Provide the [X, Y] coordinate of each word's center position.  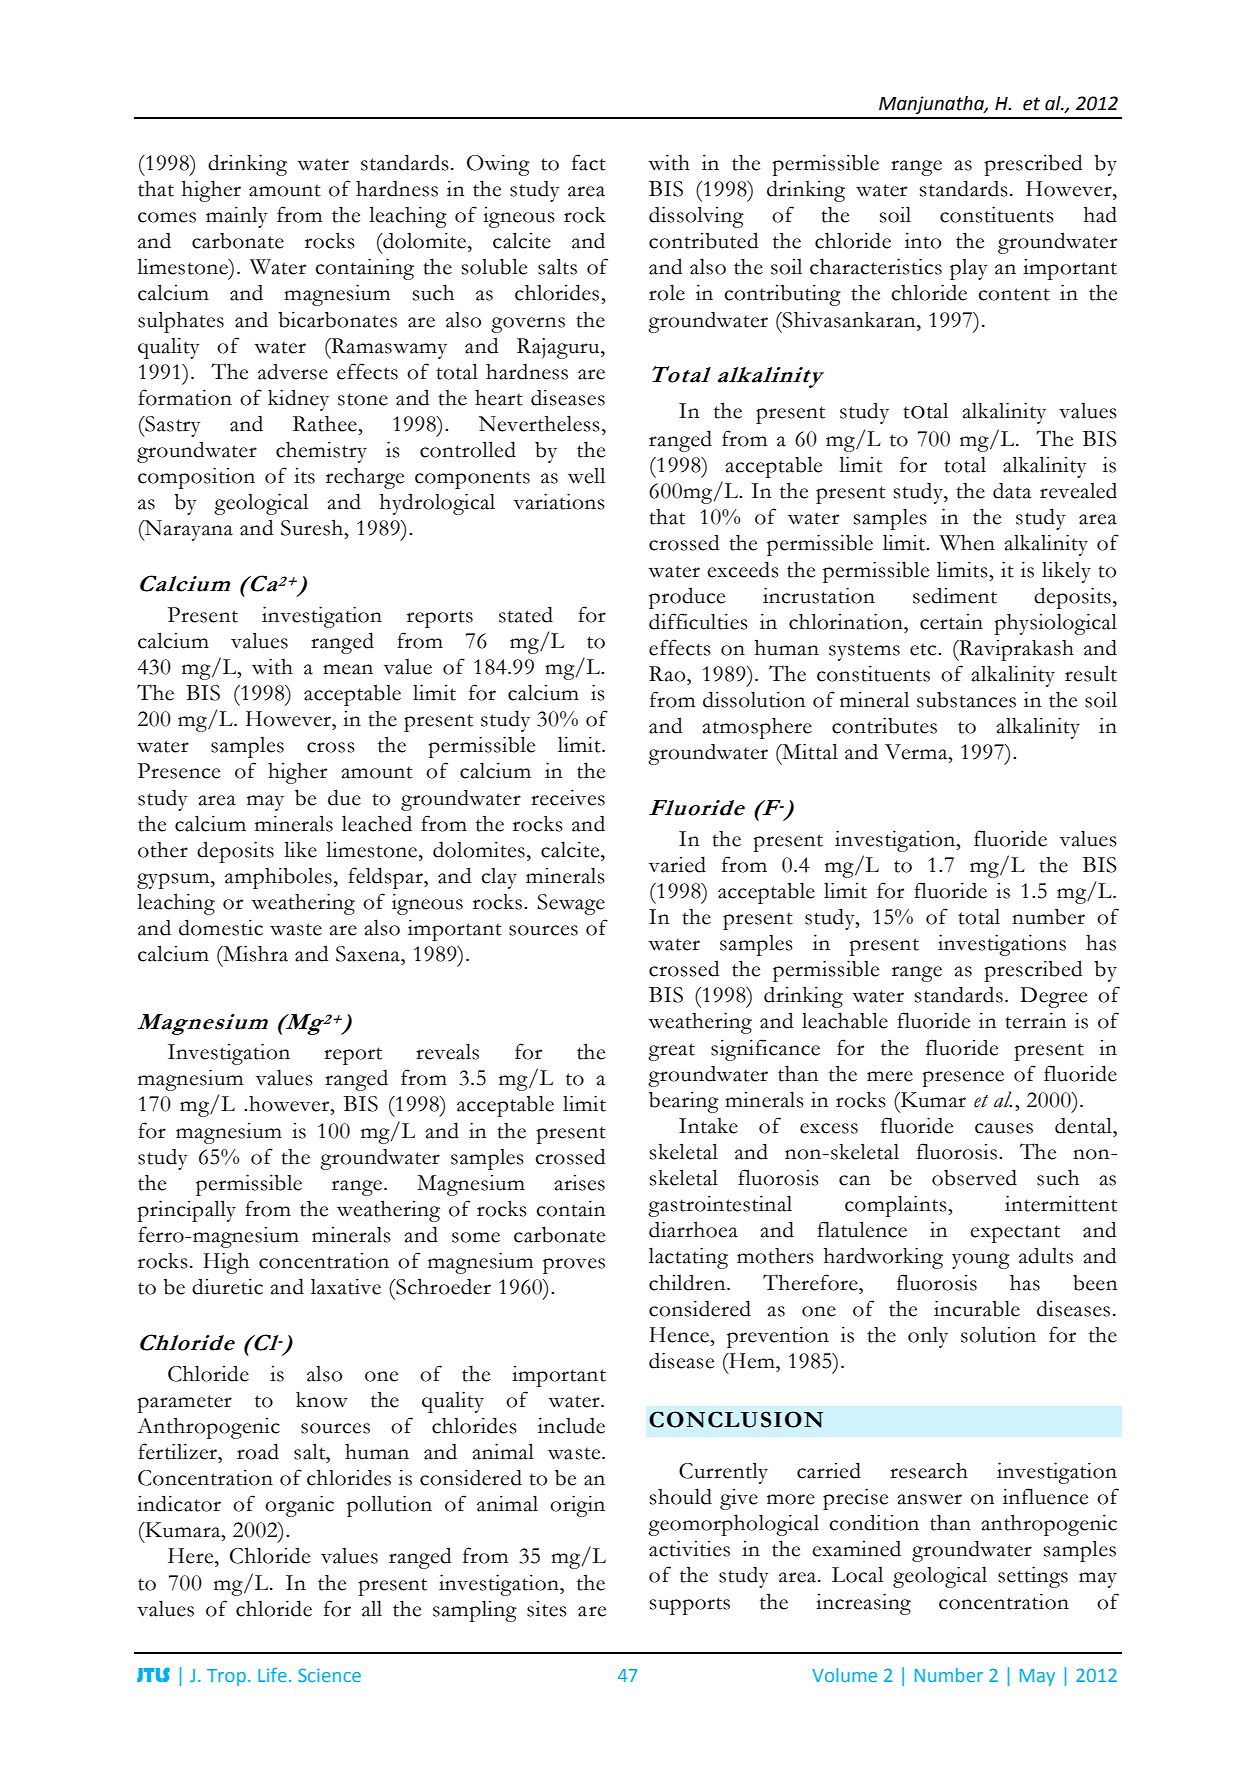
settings [1033, 1577]
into [923, 240]
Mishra [254, 953]
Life [272, 1674]
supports [690, 1606]
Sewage [571, 904]
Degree [1053, 997]
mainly [237, 217]
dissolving [696, 217]
